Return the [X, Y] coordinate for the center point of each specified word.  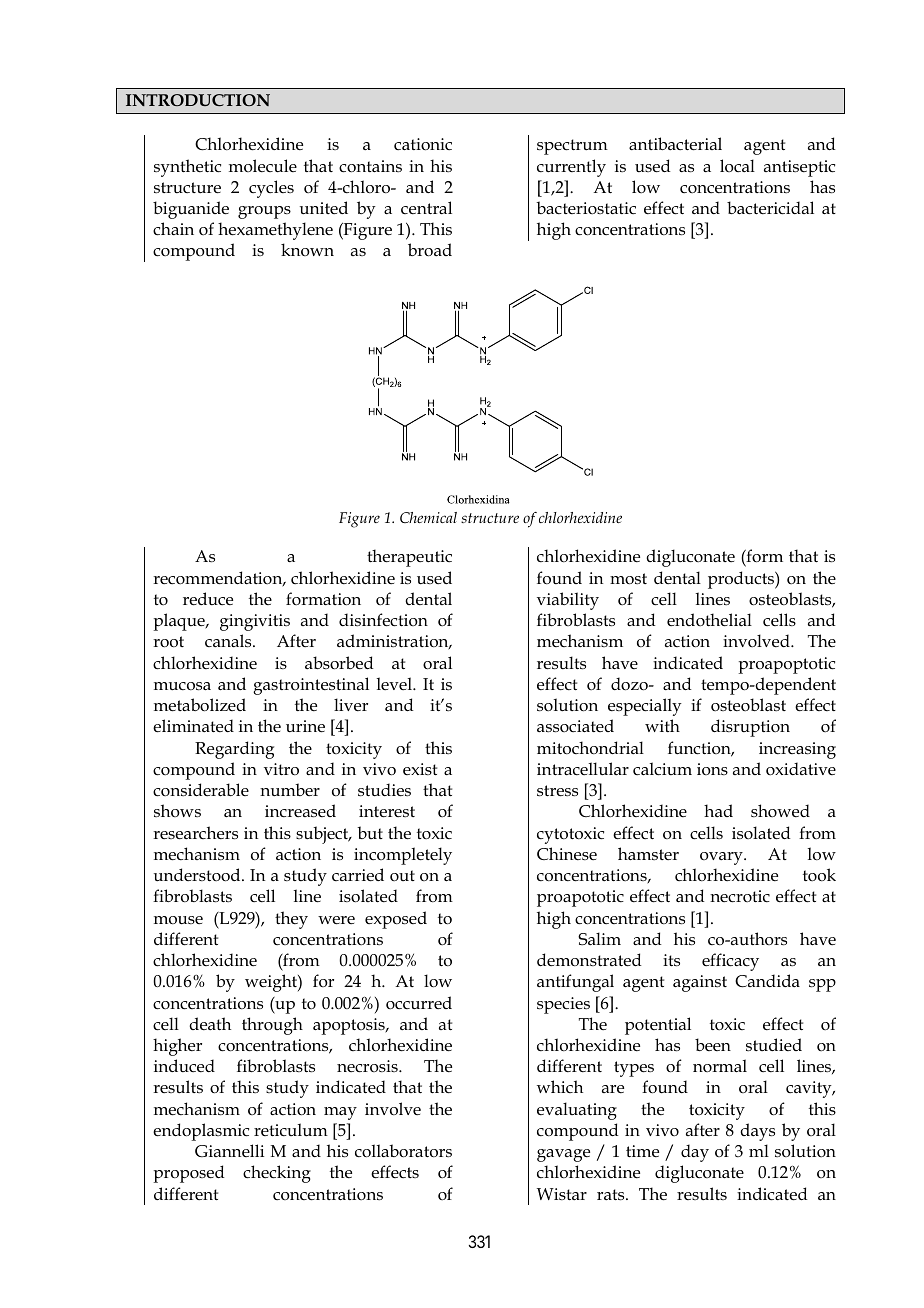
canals [229, 641]
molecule [263, 166]
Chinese [567, 854]
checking [277, 1174]
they [291, 920]
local [737, 165]
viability [568, 601]
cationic [423, 144]
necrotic [740, 896]
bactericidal [770, 208]
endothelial [709, 620]
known [307, 249]
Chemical [428, 517]
